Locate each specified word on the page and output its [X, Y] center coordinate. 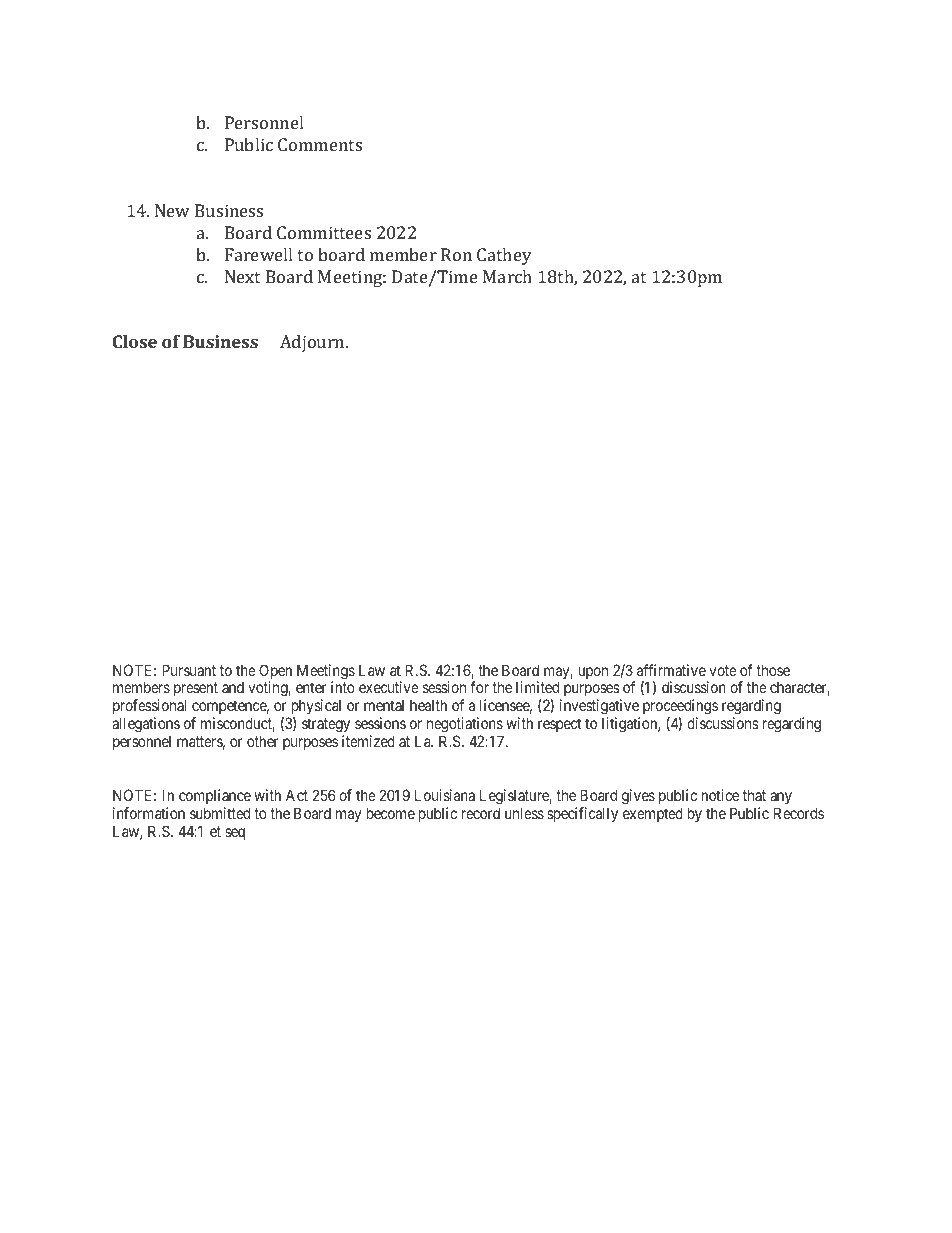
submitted [220, 813]
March [507, 276]
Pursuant [189, 670]
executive [389, 687]
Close [135, 341]
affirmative [671, 670]
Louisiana [445, 795]
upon [593, 673]
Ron [456, 254]
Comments [320, 144]
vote [723, 670]
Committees [324, 232]
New [172, 210]
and [233, 687]
